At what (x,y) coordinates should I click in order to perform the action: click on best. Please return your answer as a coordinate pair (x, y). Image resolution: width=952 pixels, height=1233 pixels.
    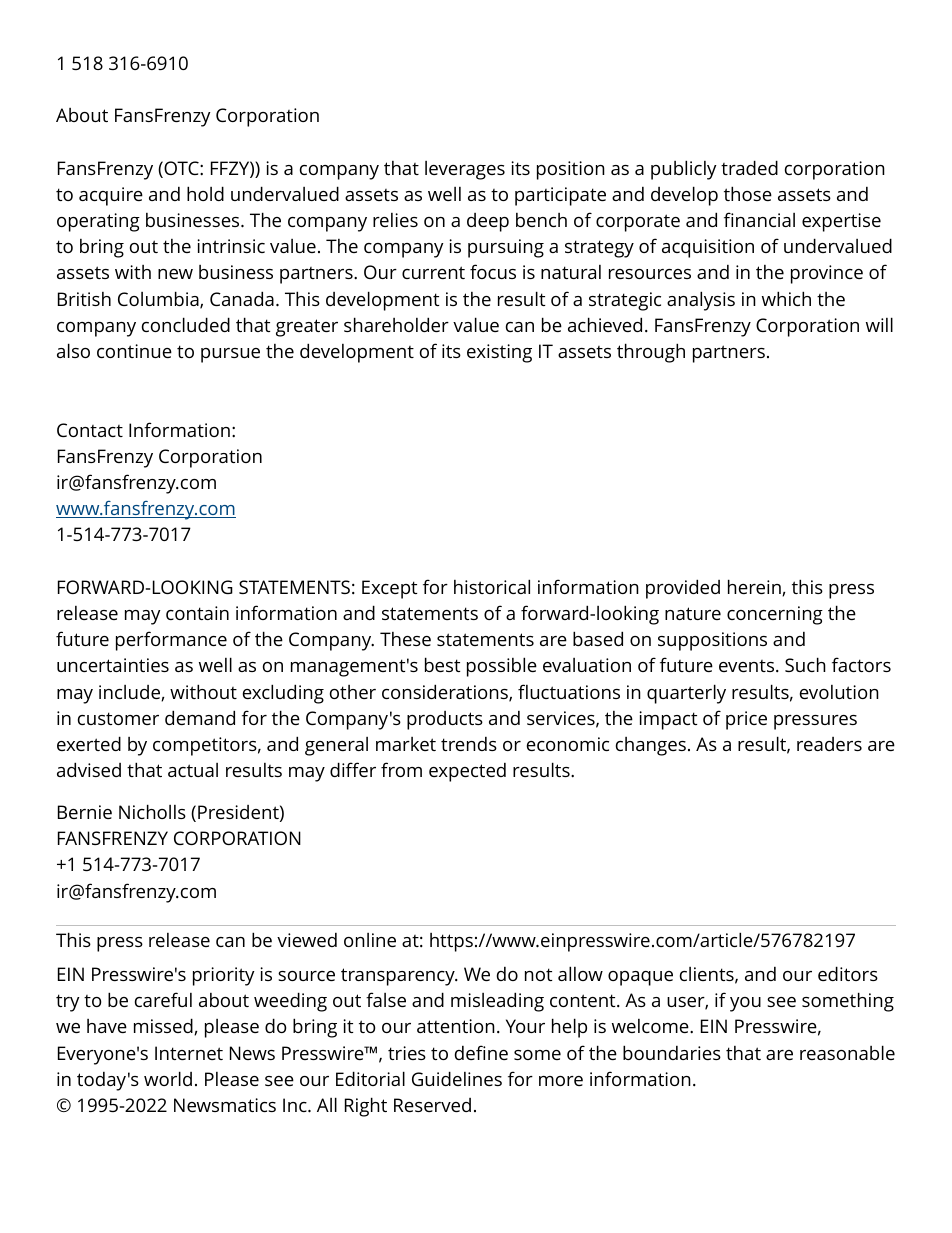
    Looking at the image, I should click on (442, 664).
